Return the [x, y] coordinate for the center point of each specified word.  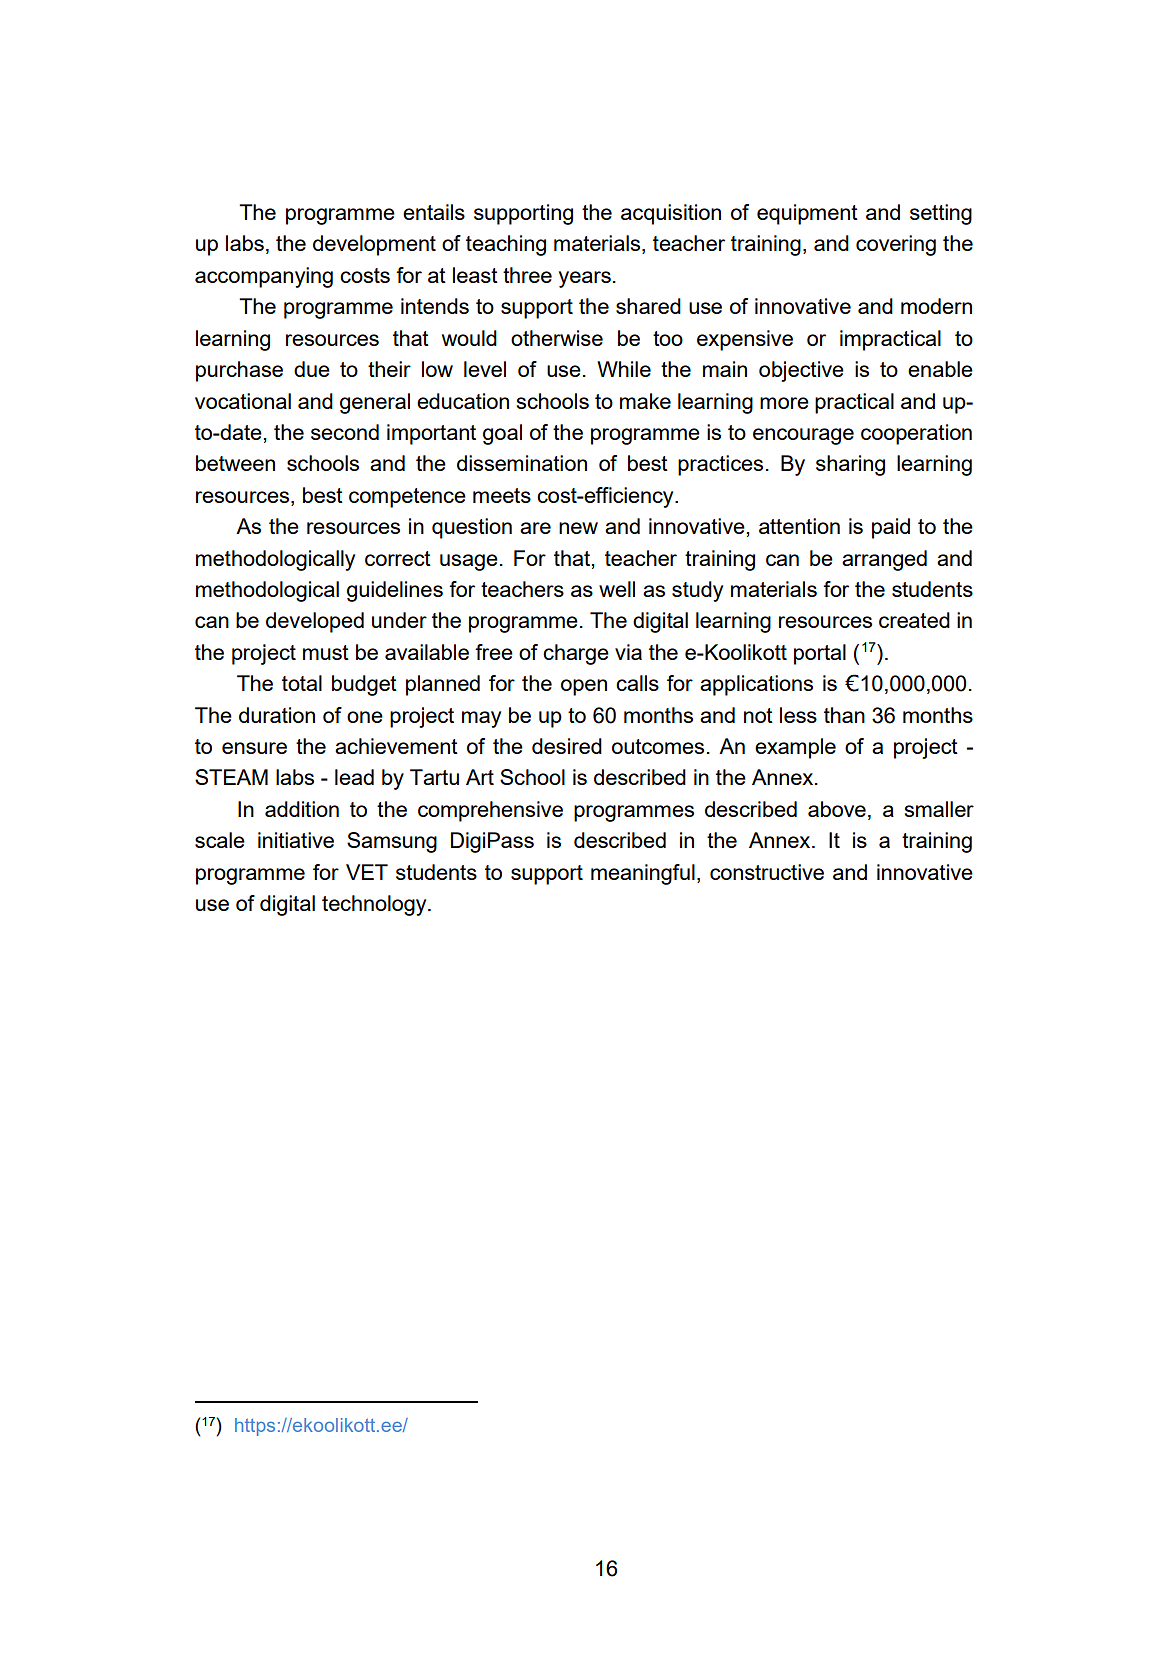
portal [820, 654]
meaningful [643, 874]
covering [896, 245]
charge [576, 654]
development [374, 245]
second [345, 432]
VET [367, 872]
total [302, 683]
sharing [850, 465]
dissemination [522, 463]
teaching [506, 245]
